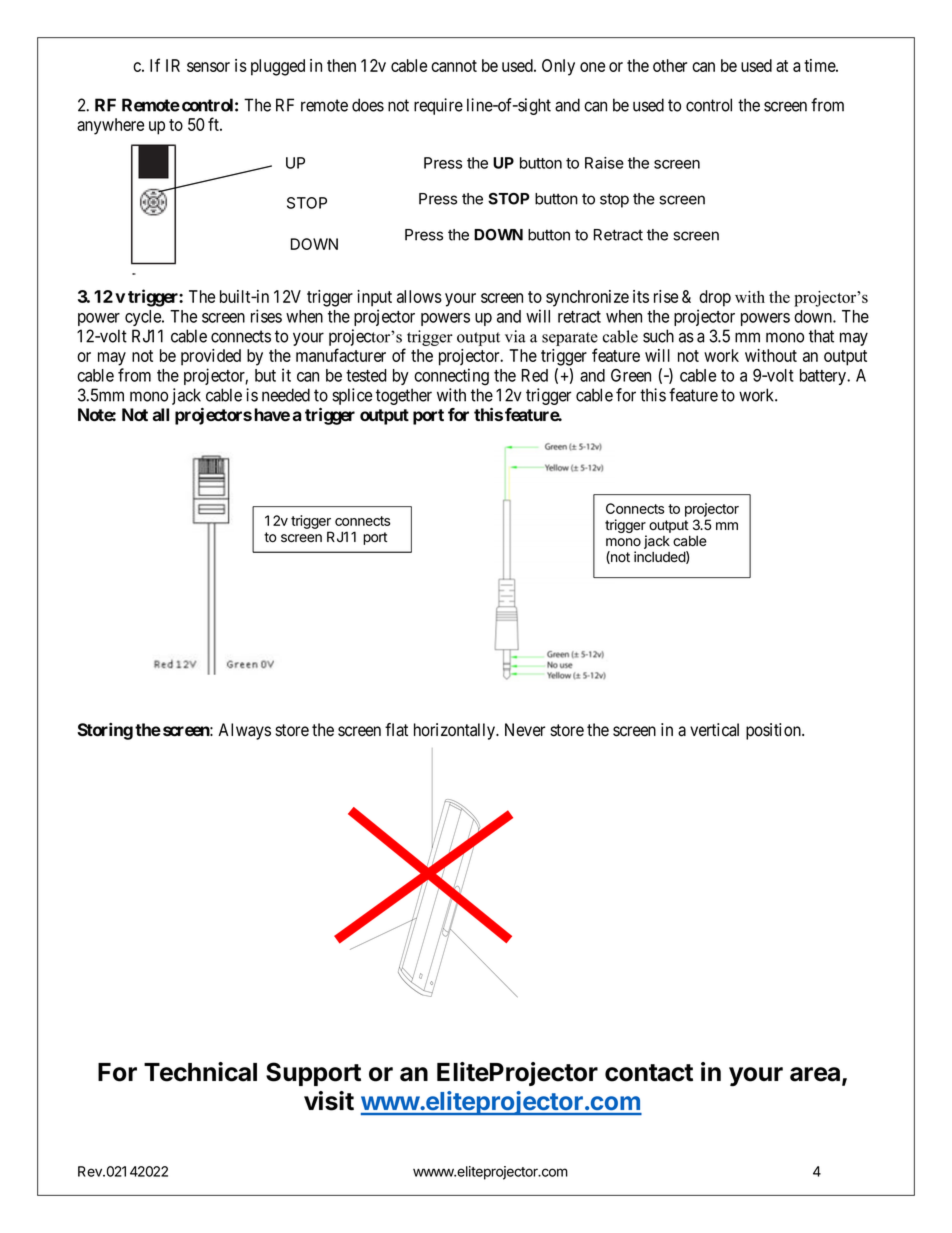 The width and height of the screenshot is (952, 1233). I want to click on sensor, so click(208, 67).
